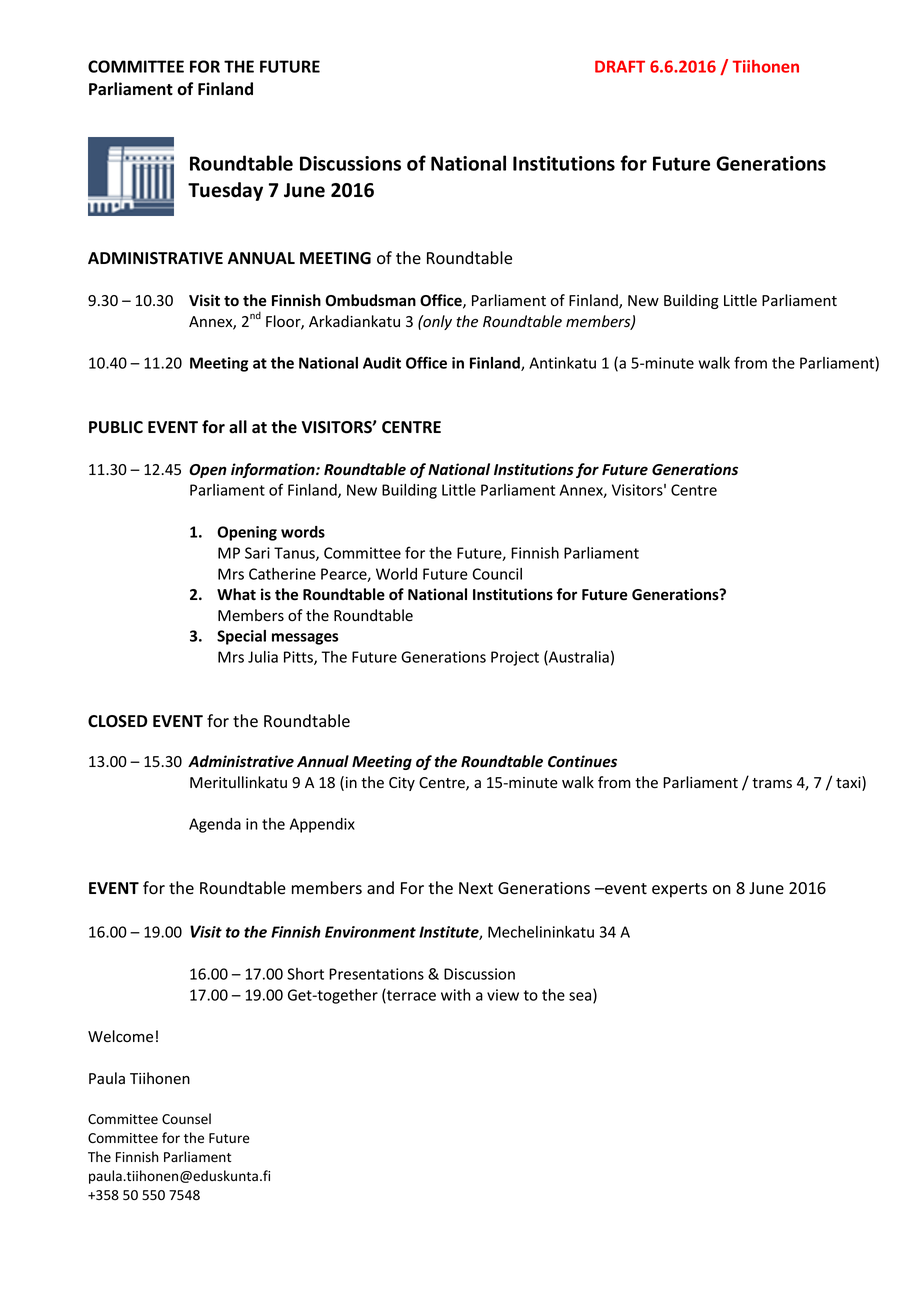 This document has height=1308, width=924. What do you see at coordinates (370, 300) in the document?
I see `Ombudsman` at bounding box center [370, 300].
